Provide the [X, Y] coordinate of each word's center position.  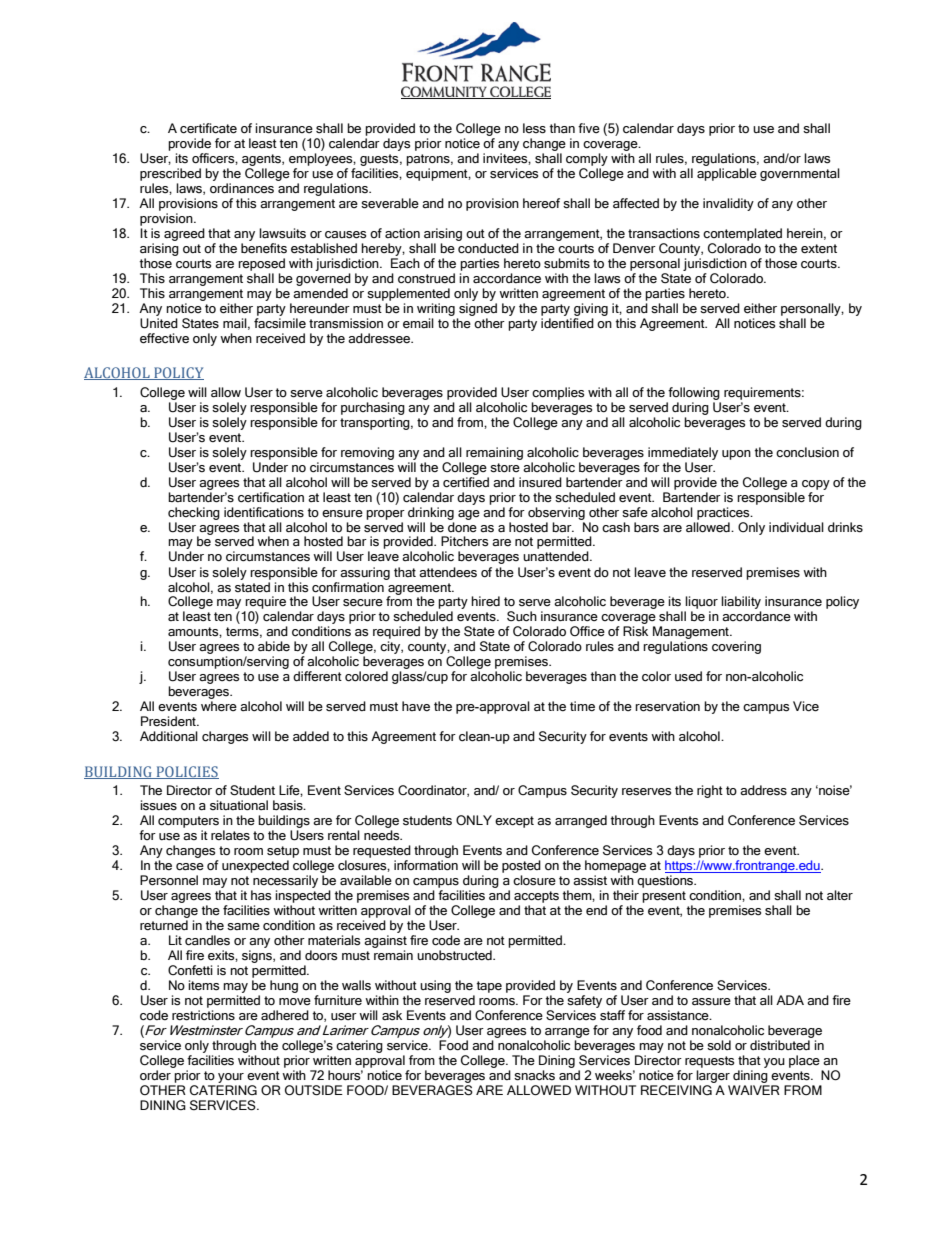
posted [521, 866]
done [462, 527]
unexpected [255, 866]
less [534, 128]
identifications [264, 512]
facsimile [280, 323]
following [694, 393]
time [582, 706]
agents [262, 160]
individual [796, 527]
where [219, 706]
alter [840, 895]
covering [736, 647]
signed [478, 309]
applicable [727, 174]
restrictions [203, 1015]
